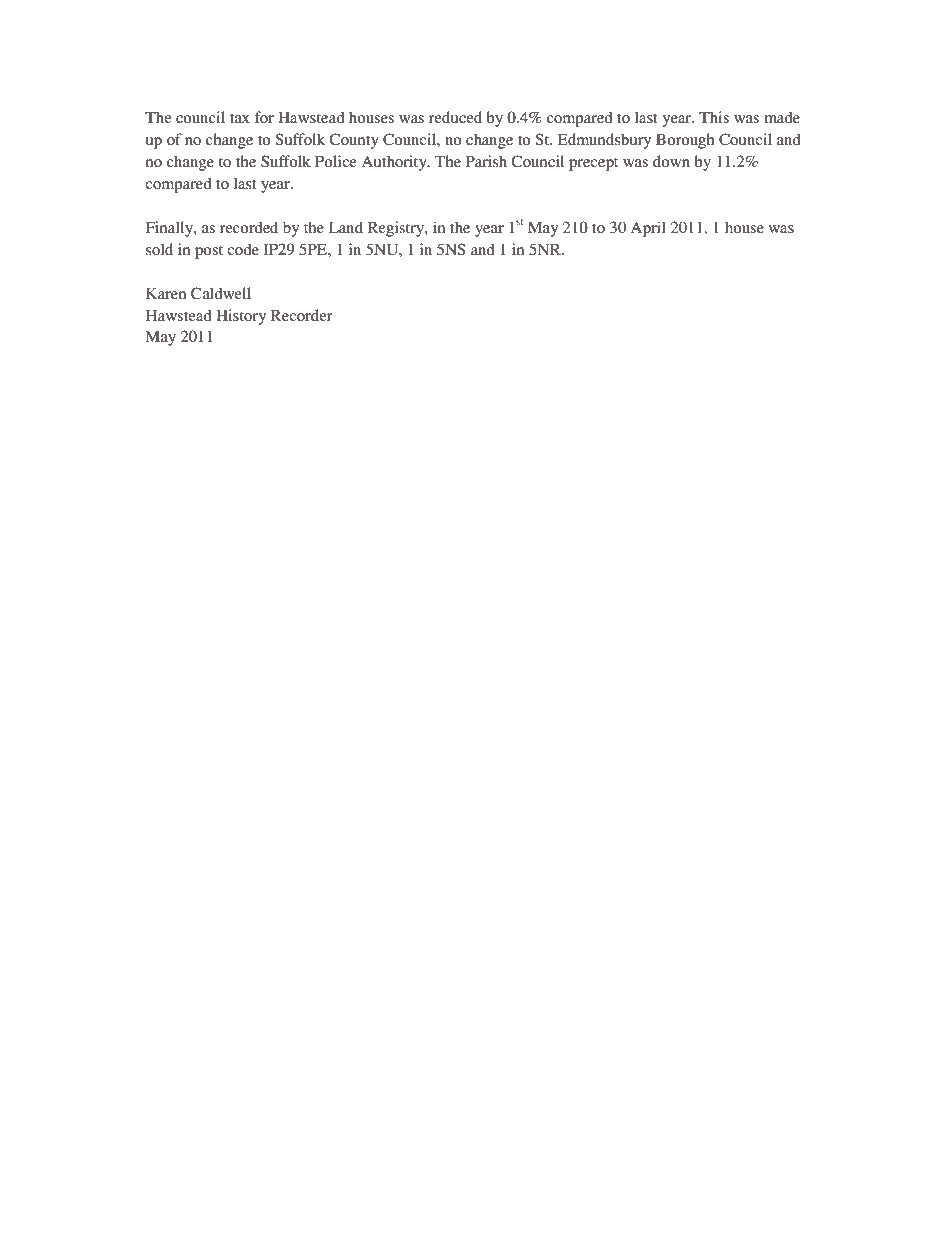  I want to click on down, so click(671, 161).
